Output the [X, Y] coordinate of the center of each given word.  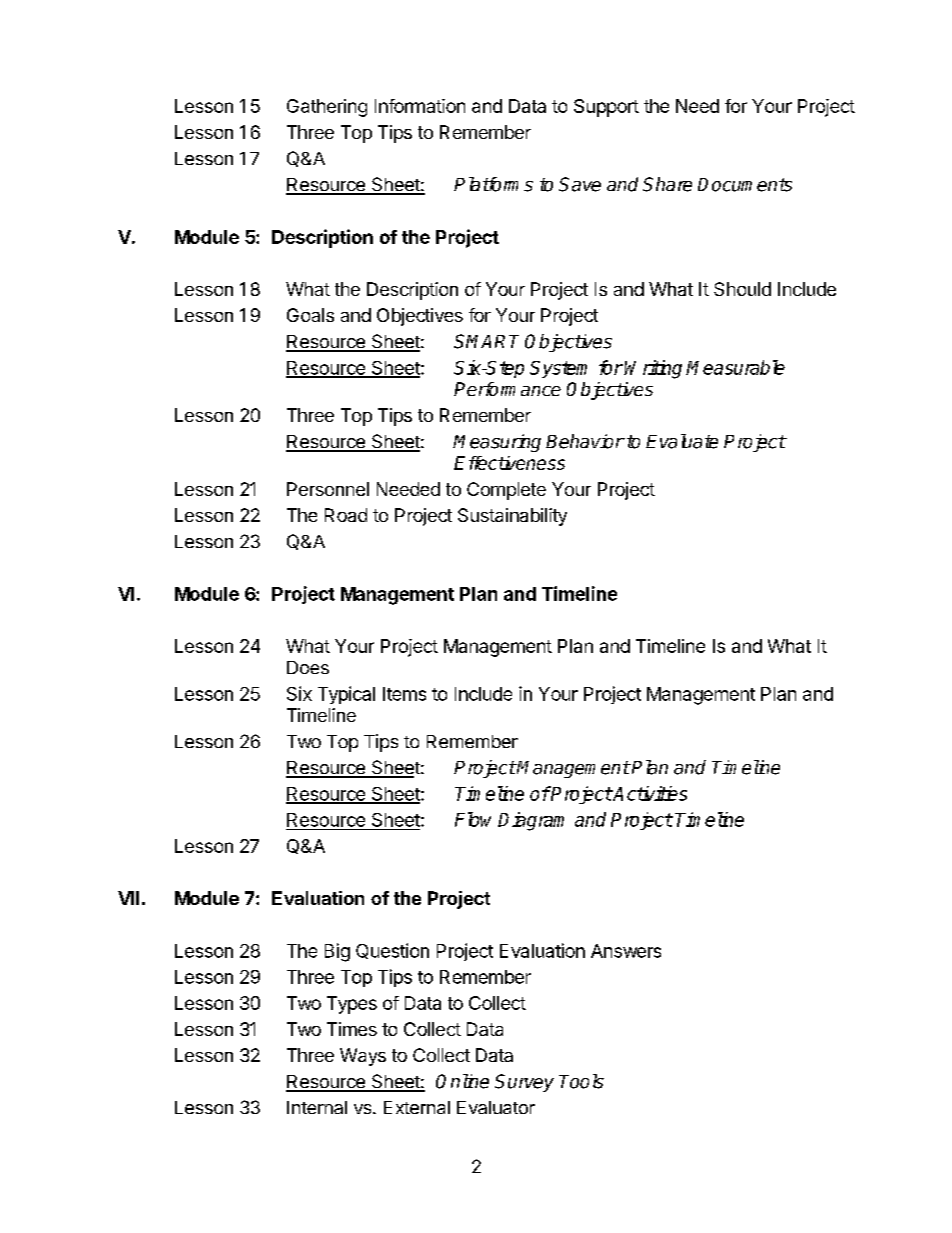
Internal [317, 1107]
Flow [473, 819]
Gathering [327, 108]
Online [462, 1081]
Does [308, 667]
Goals [310, 315]
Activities [649, 793]
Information [420, 106]
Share [667, 184]
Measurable [735, 367]
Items [404, 694]
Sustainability [512, 517]
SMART [486, 341]
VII [128, 898]
